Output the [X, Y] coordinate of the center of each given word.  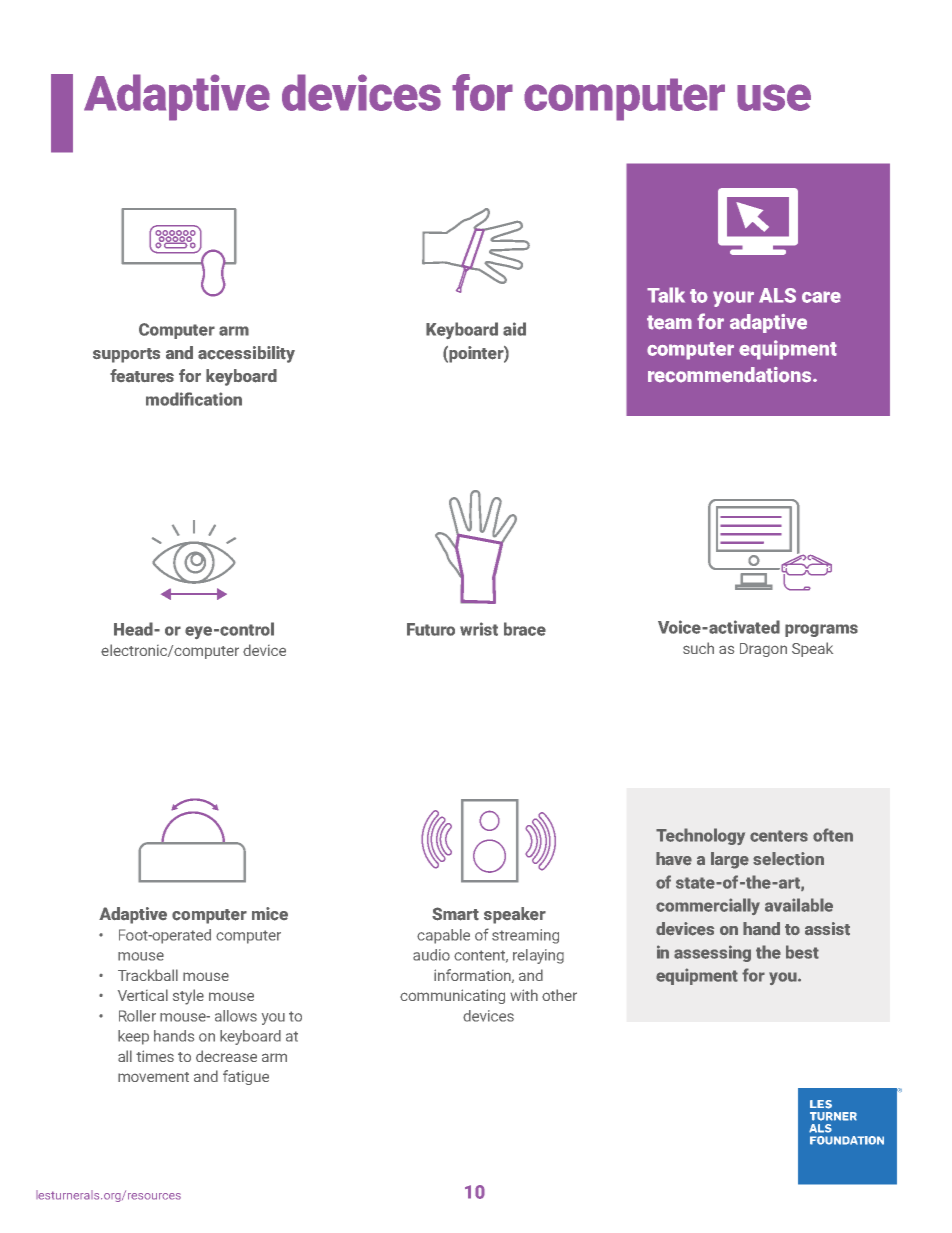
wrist [479, 629]
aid [514, 329]
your [733, 299]
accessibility [246, 354]
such [698, 648]
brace [525, 629]
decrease [226, 1056]
